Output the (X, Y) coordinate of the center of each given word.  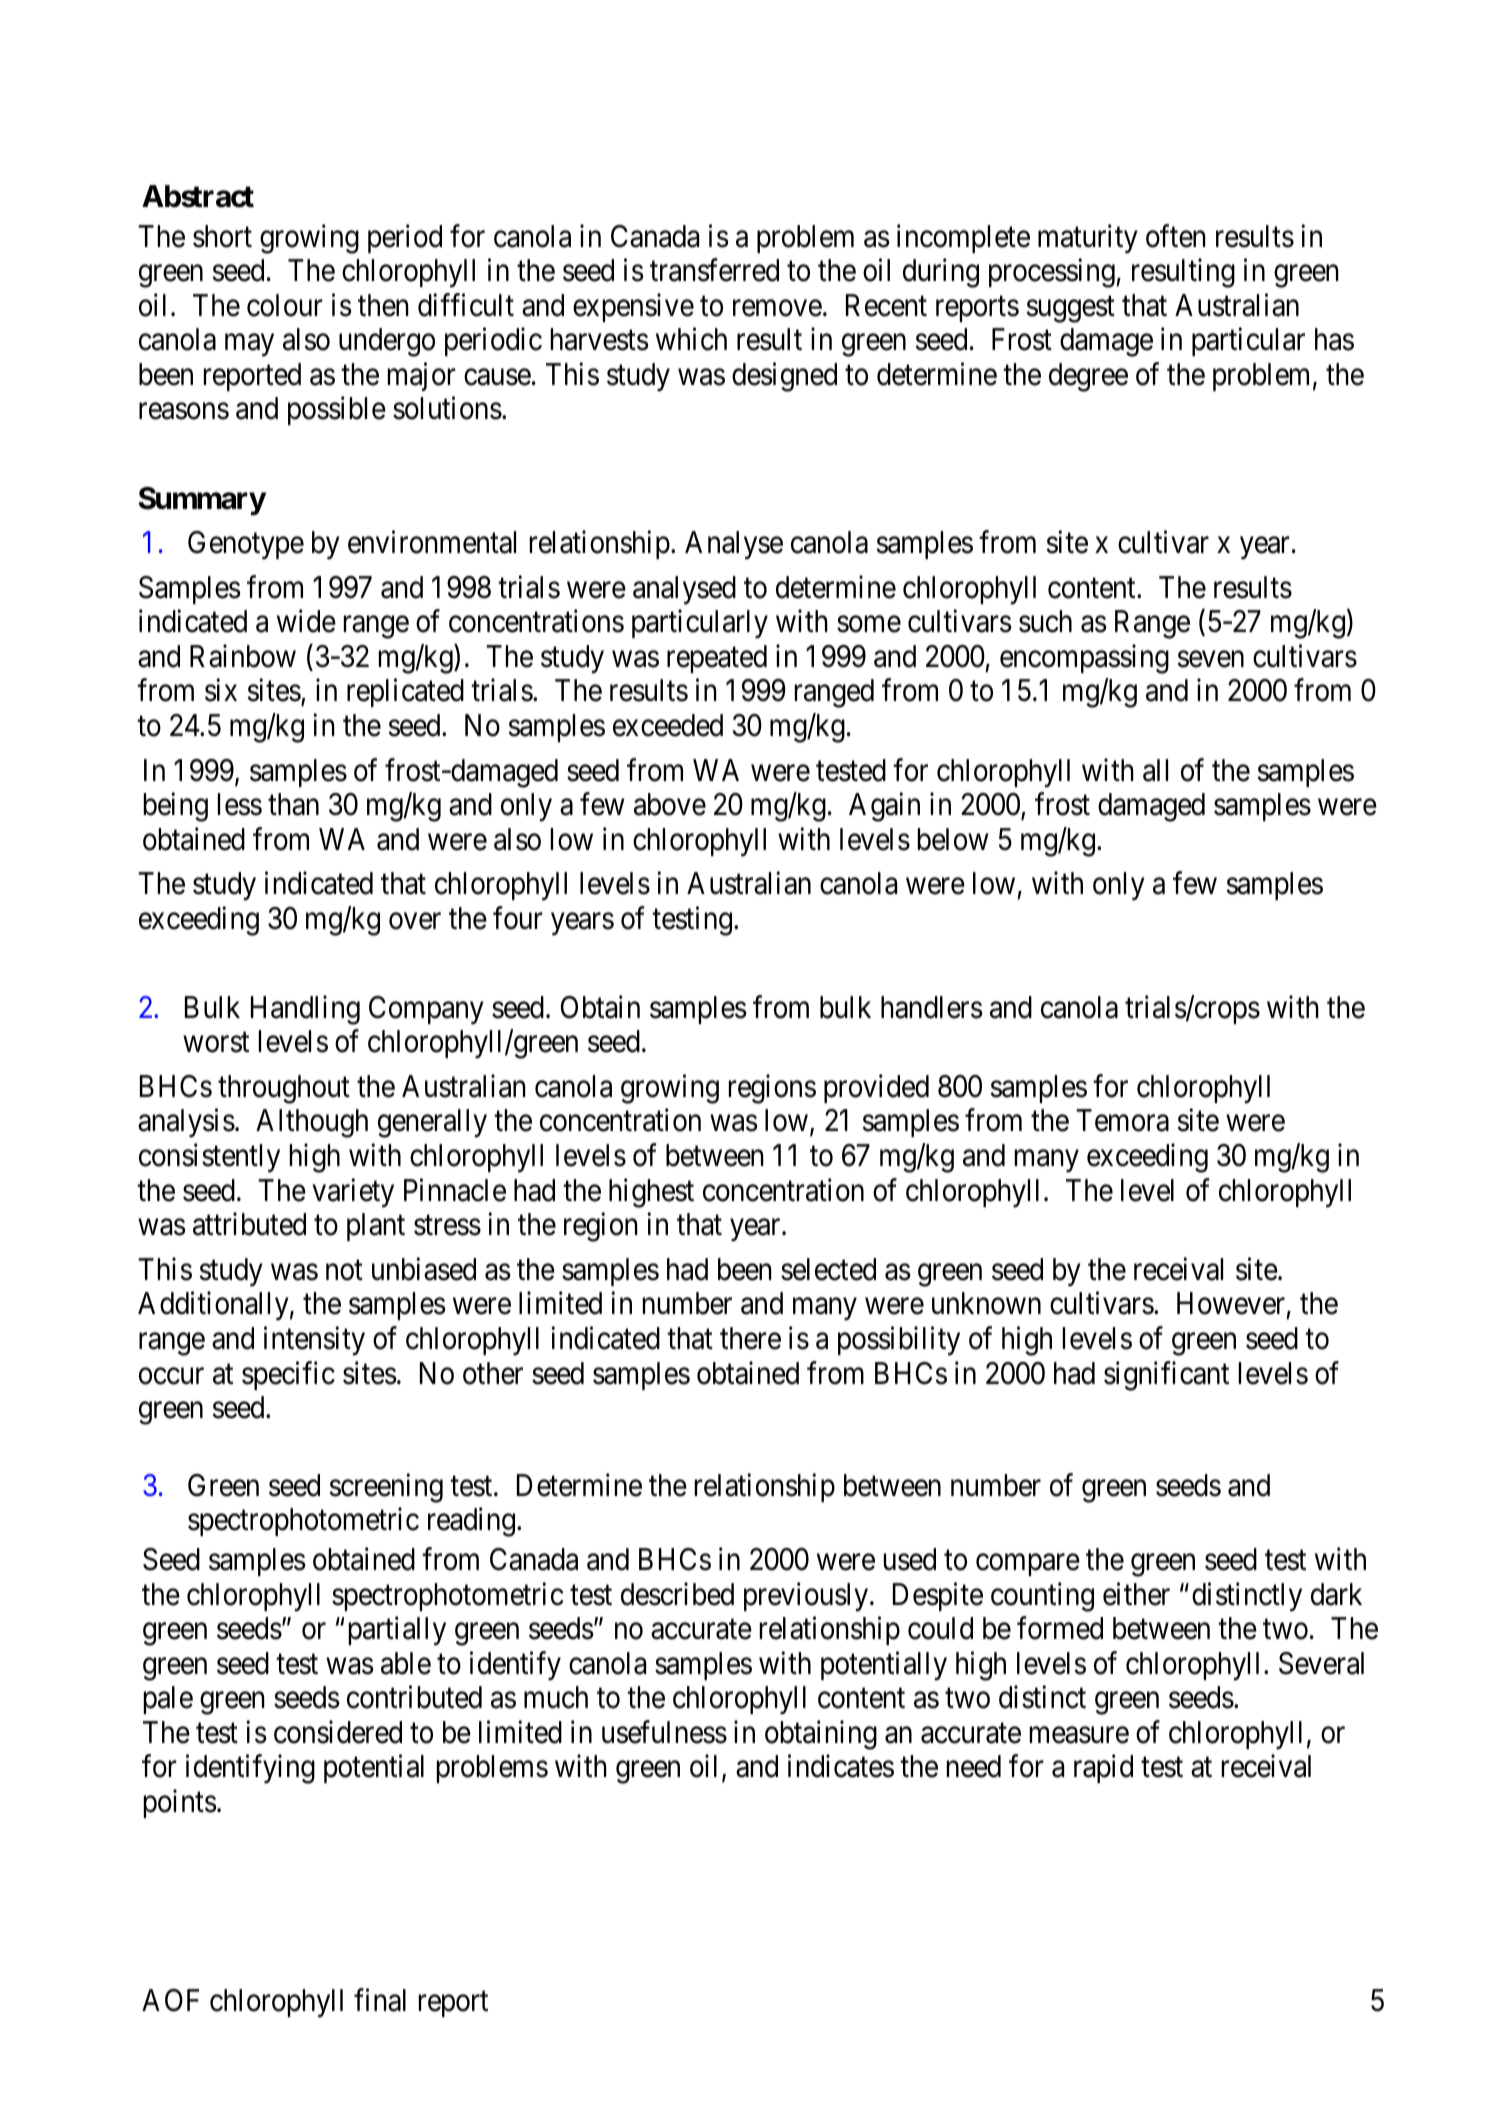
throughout (284, 1089)
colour (285, 305)
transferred (714, 270)
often (1176, 236)
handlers (932, 1007)
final (380, 2000)
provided (876, 1089)
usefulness (664, 1732)
